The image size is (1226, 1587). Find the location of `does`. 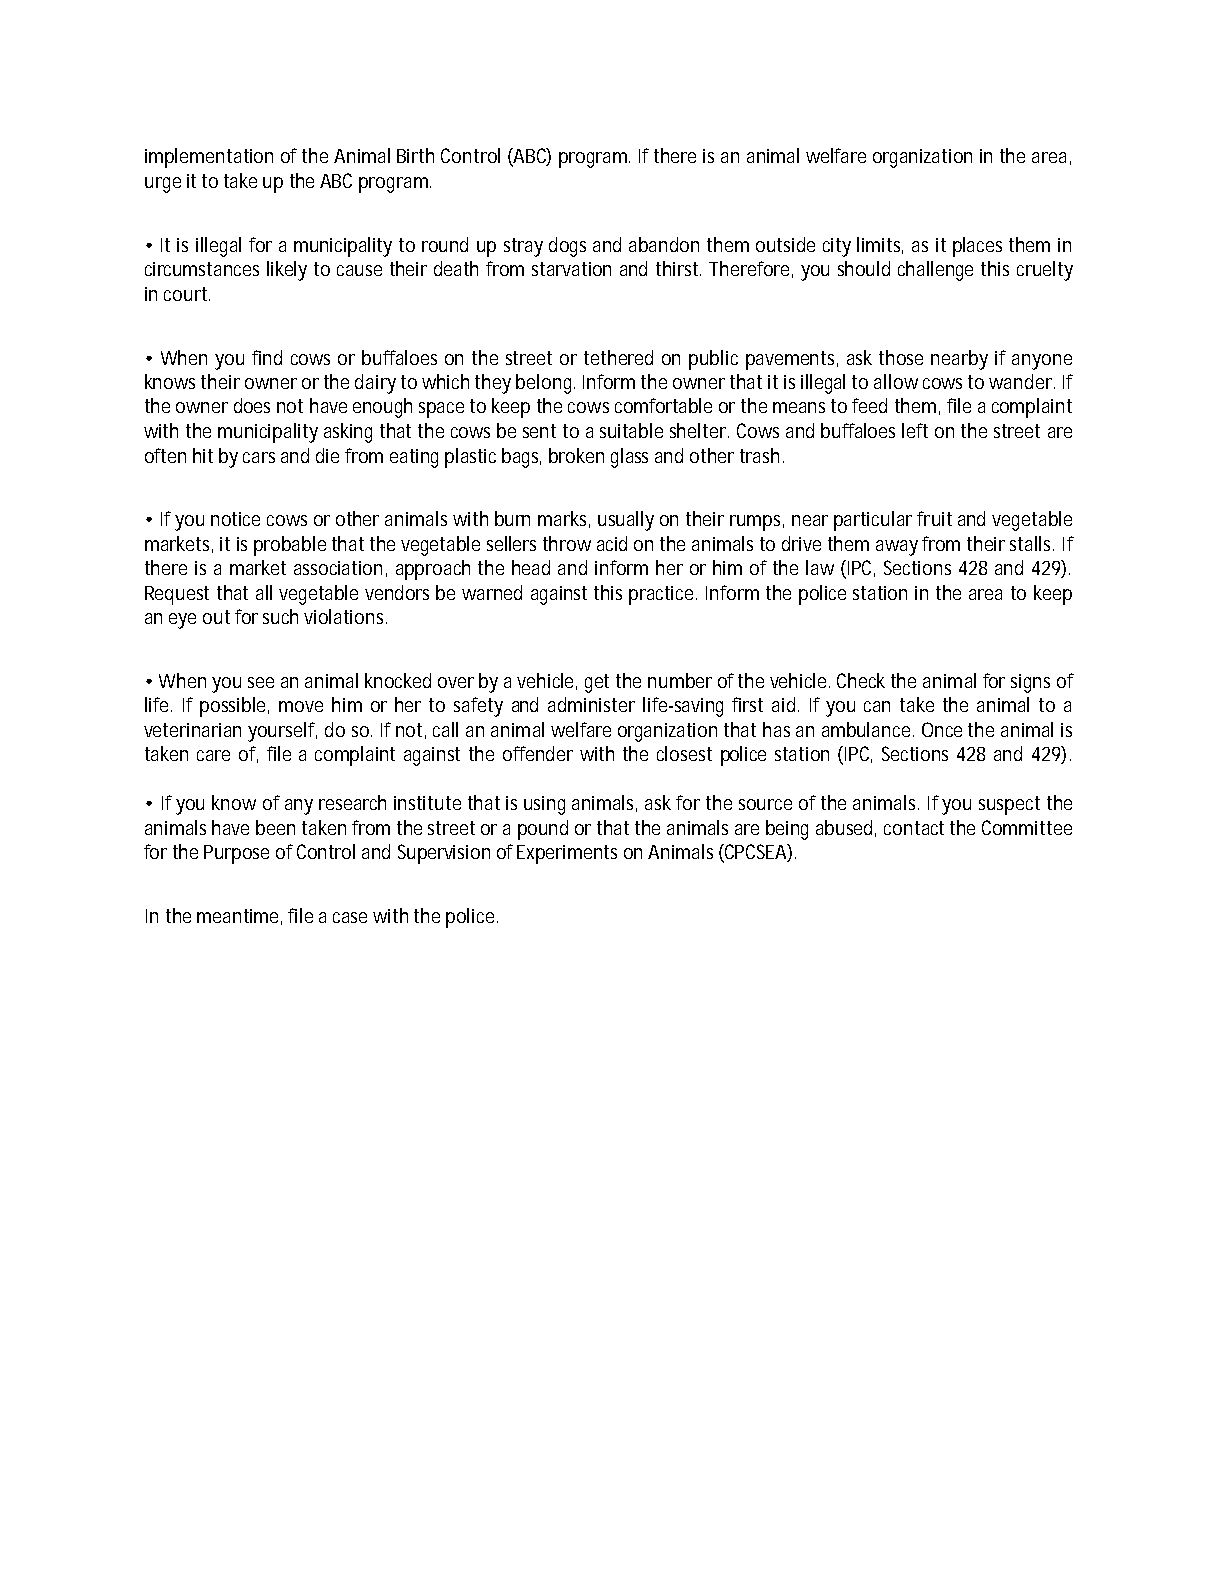

does is located at coordinates (252, 405).
